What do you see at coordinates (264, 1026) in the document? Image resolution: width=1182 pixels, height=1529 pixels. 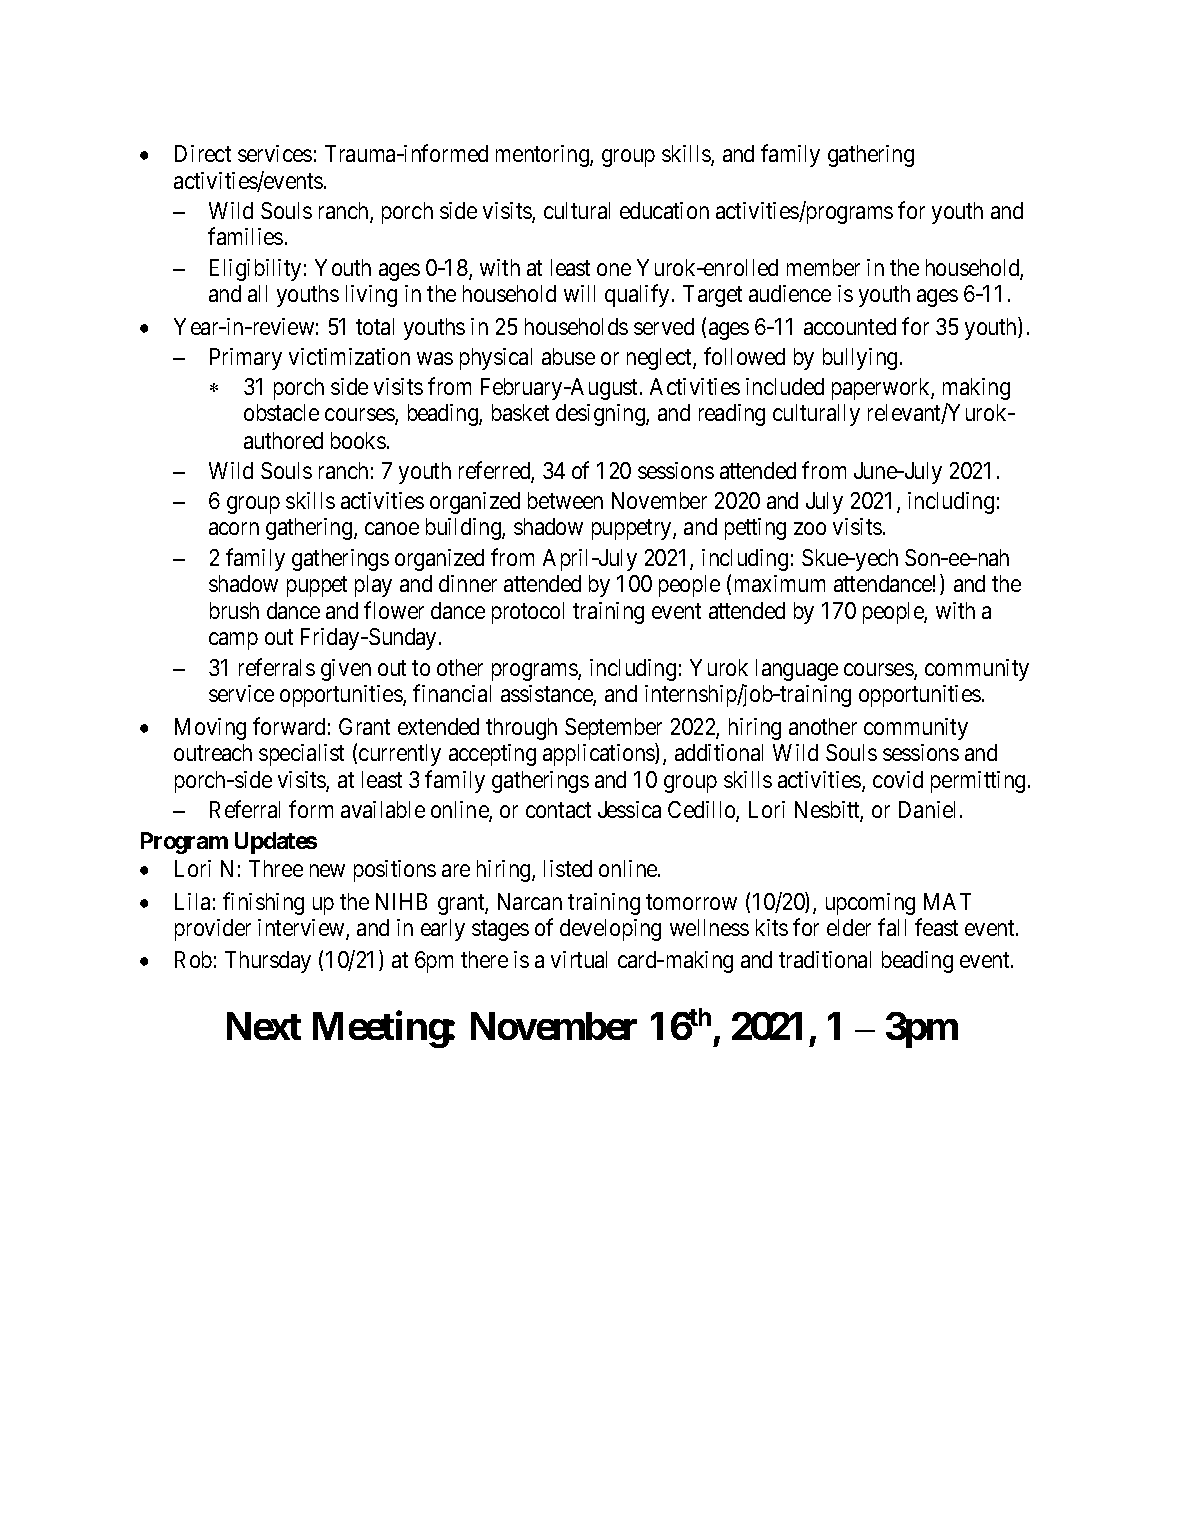 I see `Next` at bounding box center [264, 1026].
